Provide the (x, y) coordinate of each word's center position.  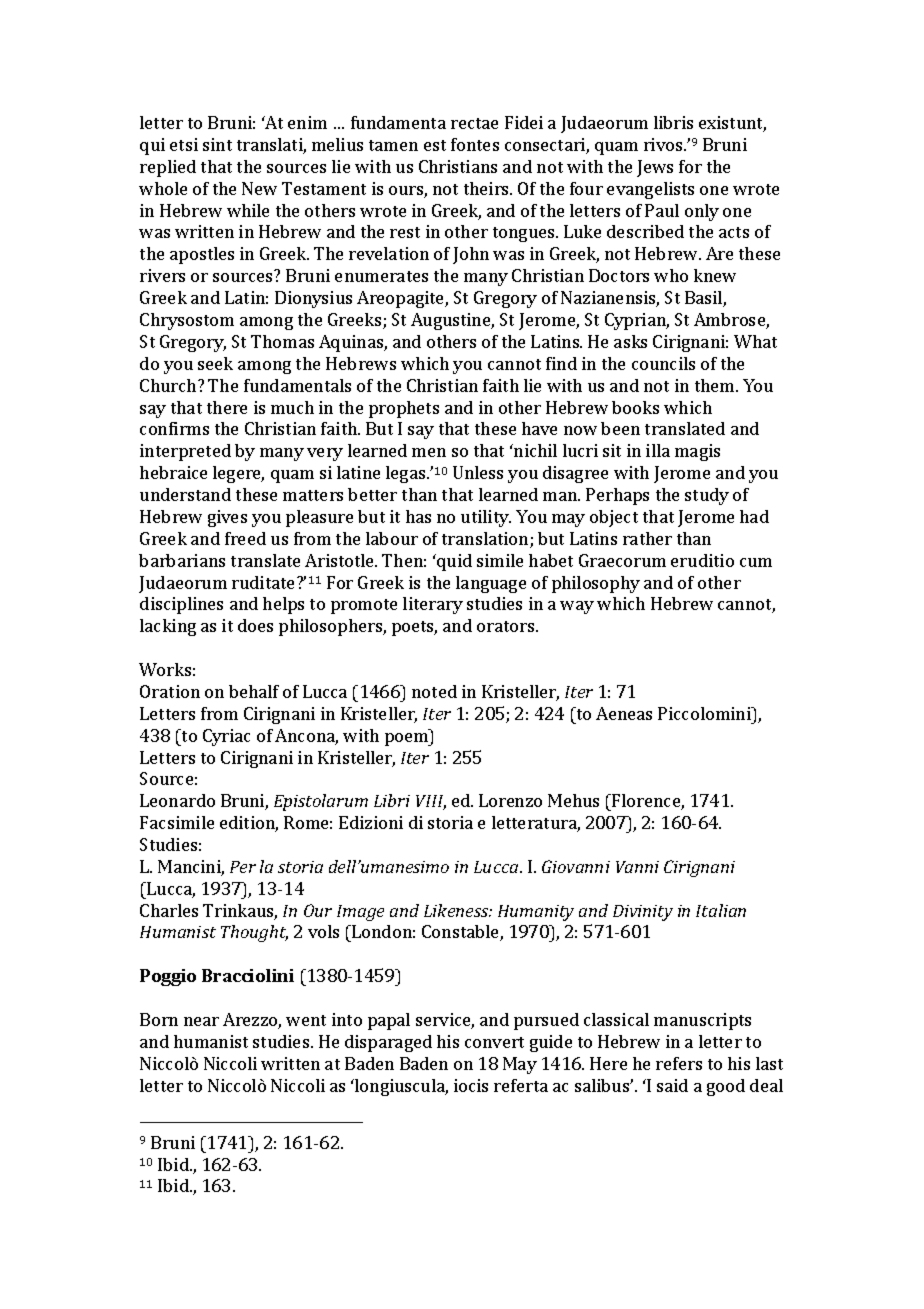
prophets (404, 409)
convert (494, 1042)
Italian (721, 910)
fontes (475, 144)
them (716, 385)
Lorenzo (510, 800)
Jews (655, 168)
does (255, 625)
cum (756, 562)
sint (217, 144)
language (491, 584)
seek (215, 363)
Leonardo (177, 800)
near (201, 1021)
